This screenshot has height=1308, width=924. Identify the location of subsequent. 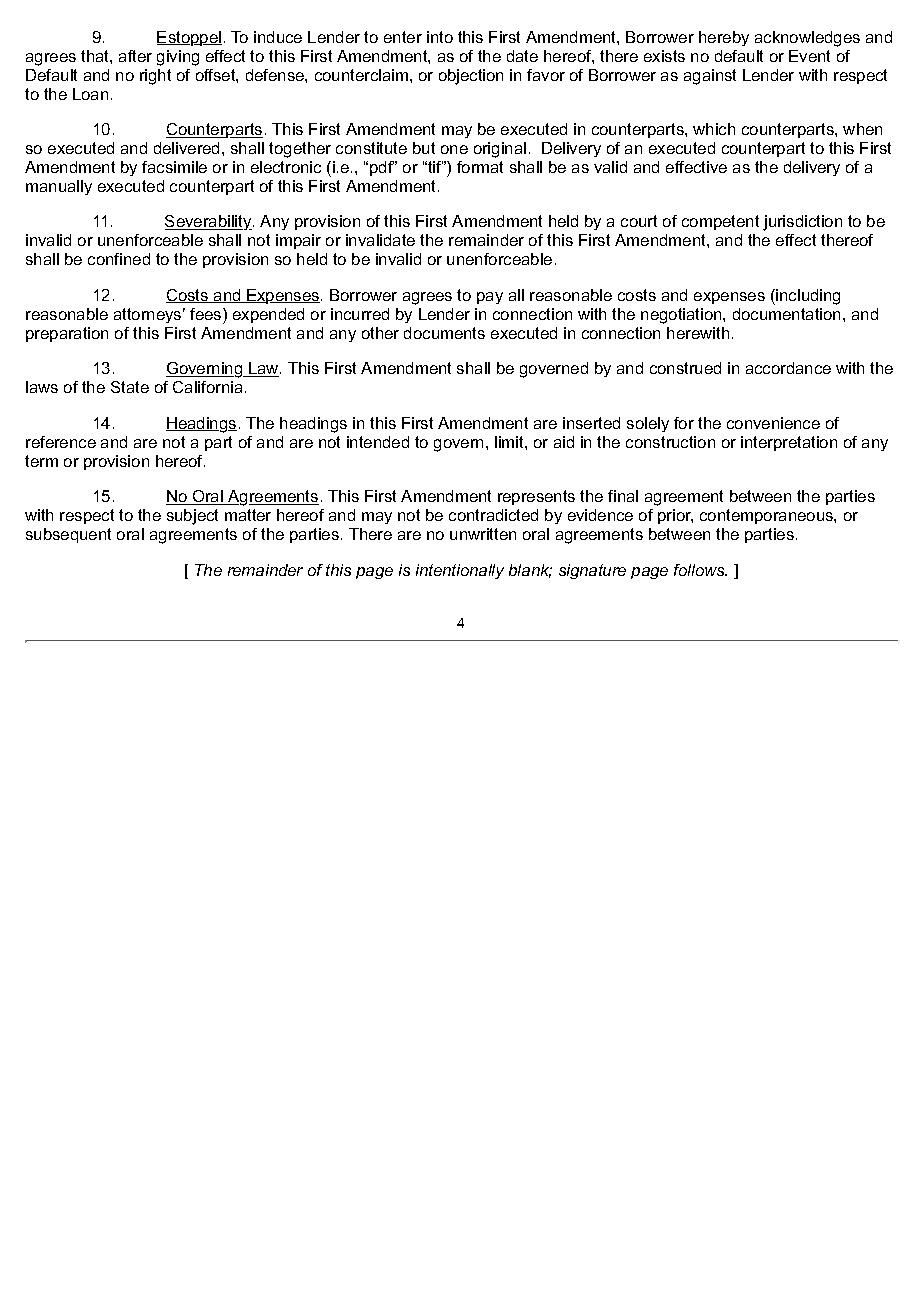
(68, 535).
